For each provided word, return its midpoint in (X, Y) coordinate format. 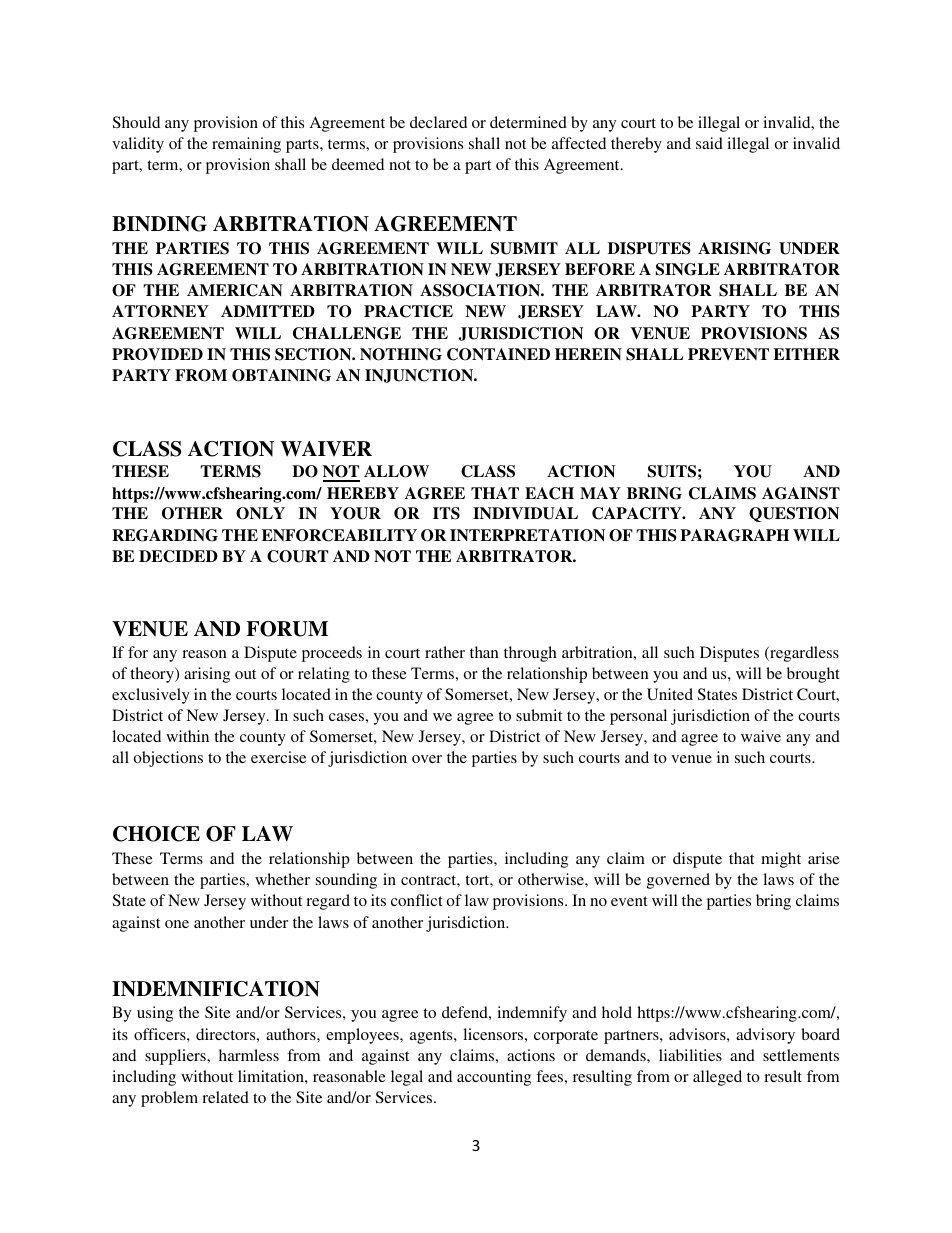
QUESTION (794, 514)
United (670, 694)
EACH (549, 493)
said (709, 143)
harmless (249, 1055)
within (187, 736)
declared (438, 122)
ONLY (260, 513)
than (484, 652)
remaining (246, 145)
